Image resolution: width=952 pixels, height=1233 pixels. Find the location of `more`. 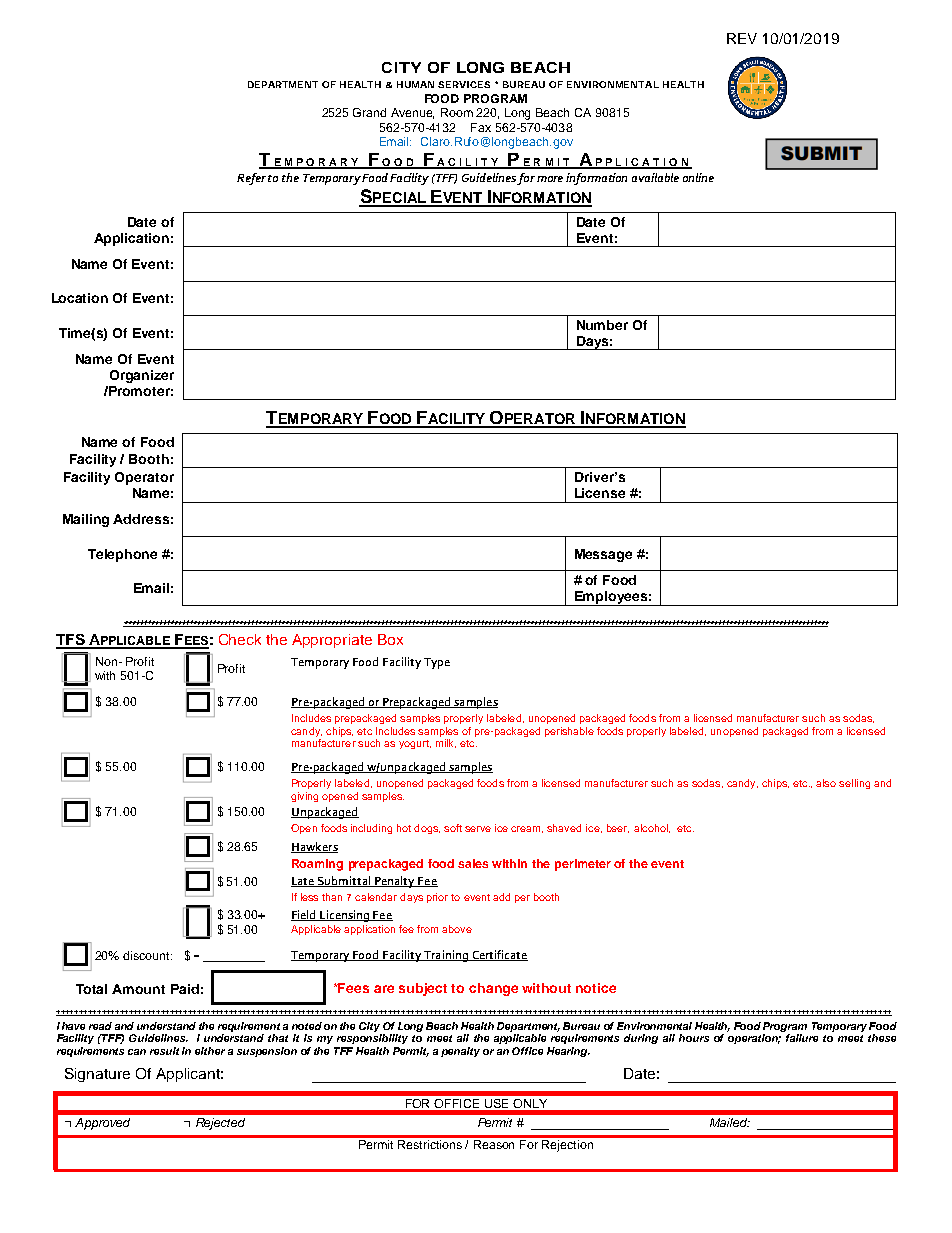

more is located at coordinates (550, 179).
